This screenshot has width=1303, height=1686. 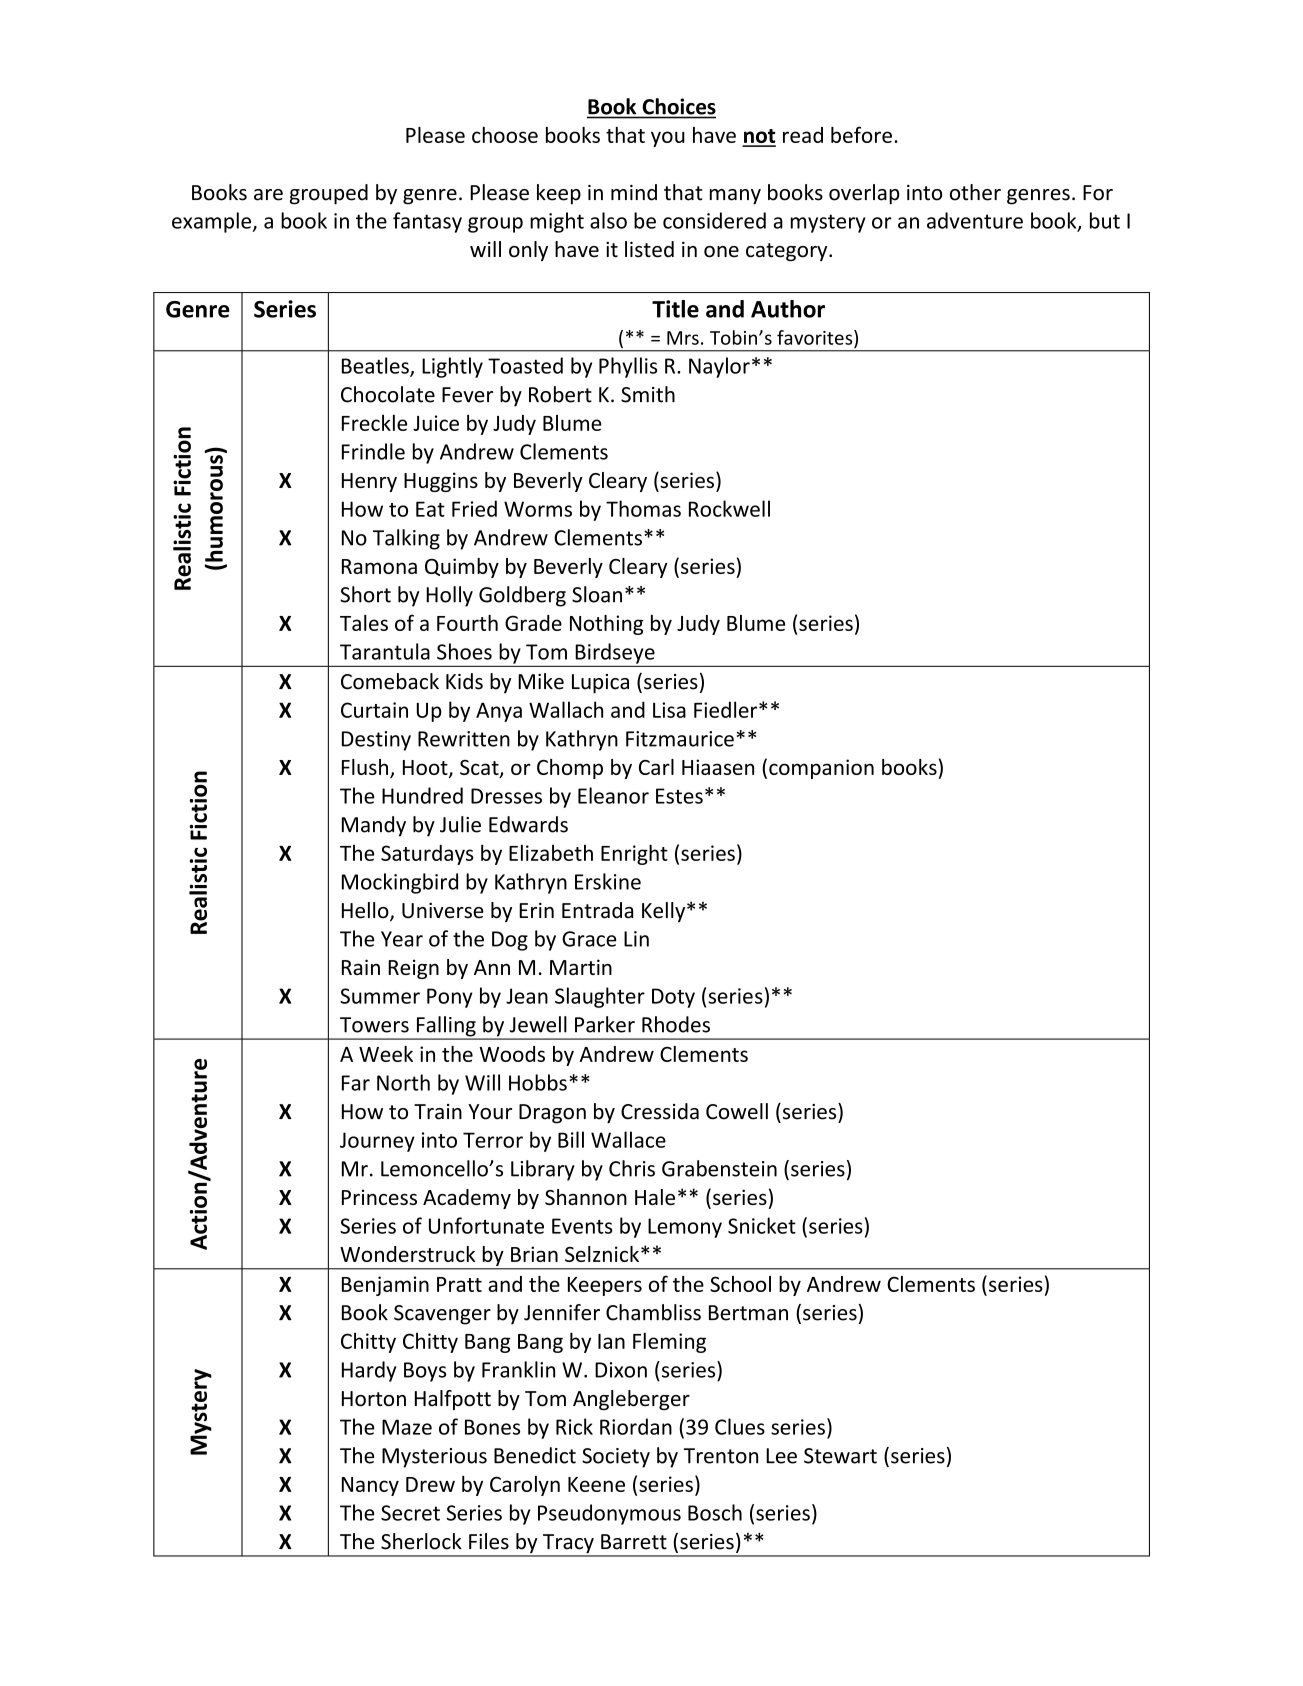 What do you see at coordinates (379, 1197) in the screenshot?
I see `Princess` at bounding box center [379, 1197].
